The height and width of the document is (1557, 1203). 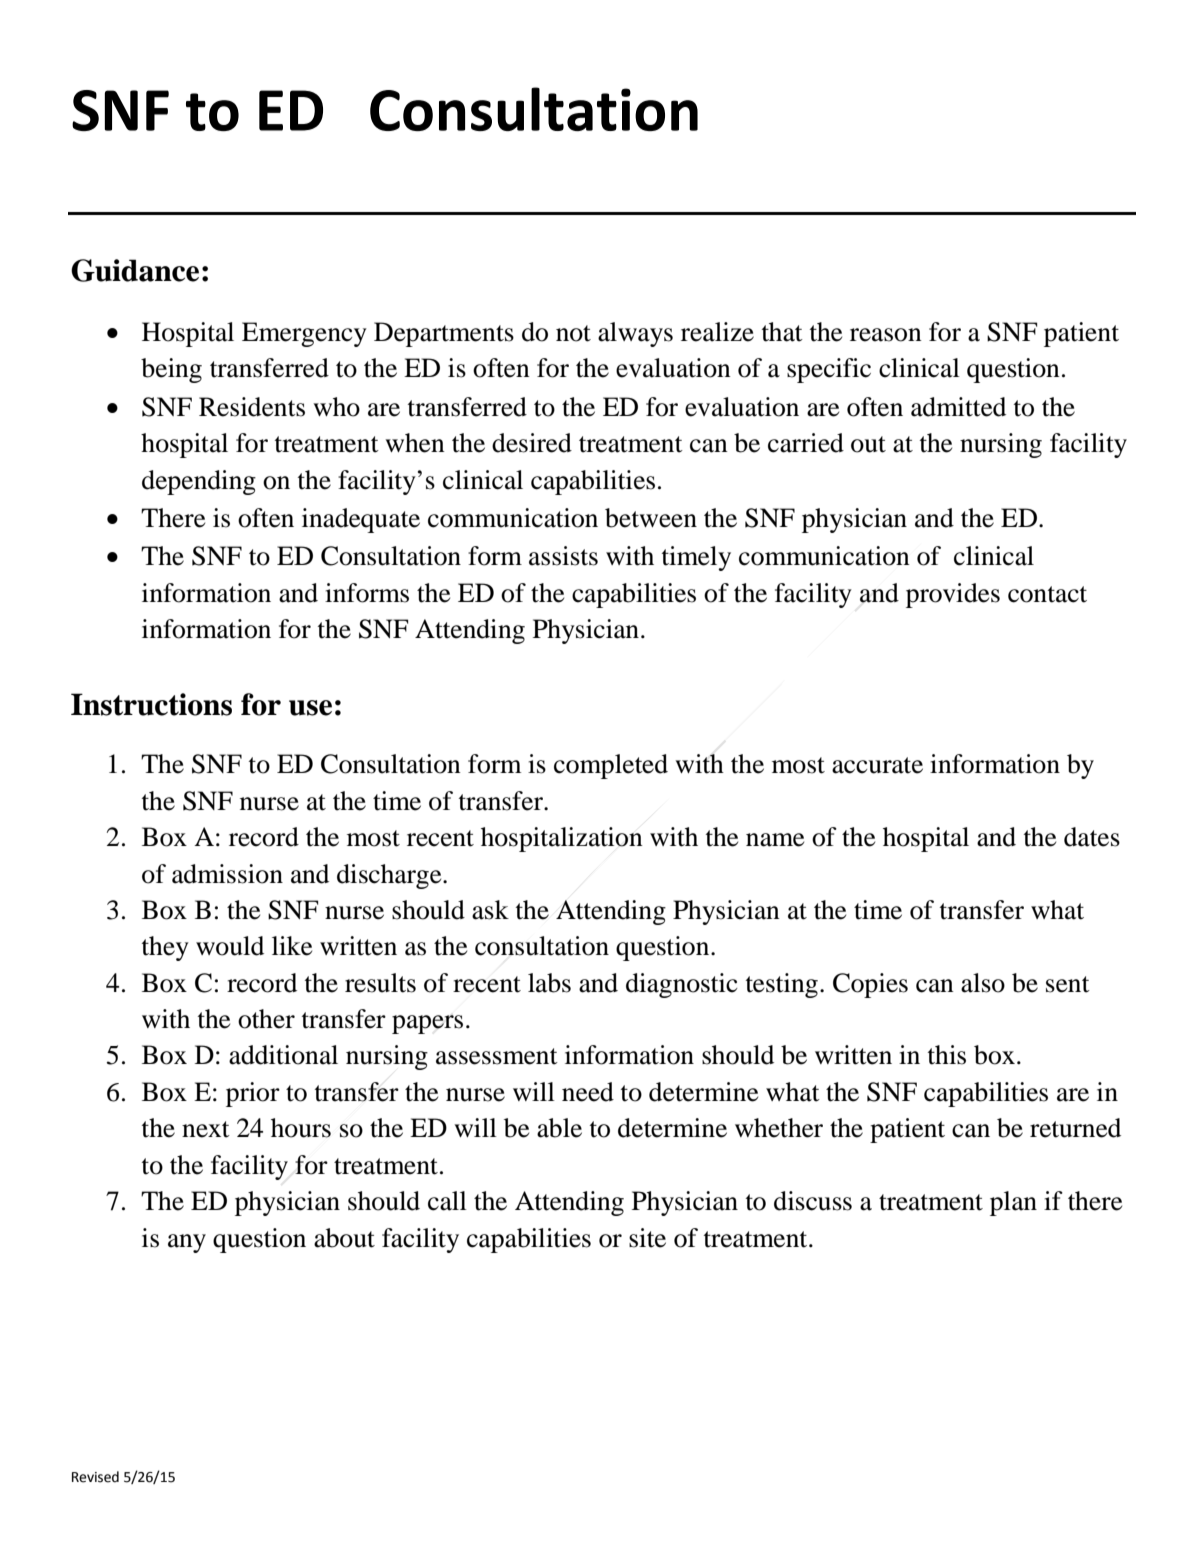 What do you see at coordinates (813, 1201) in the document?
I see `discuss` at bounding box center [813, 1201].
